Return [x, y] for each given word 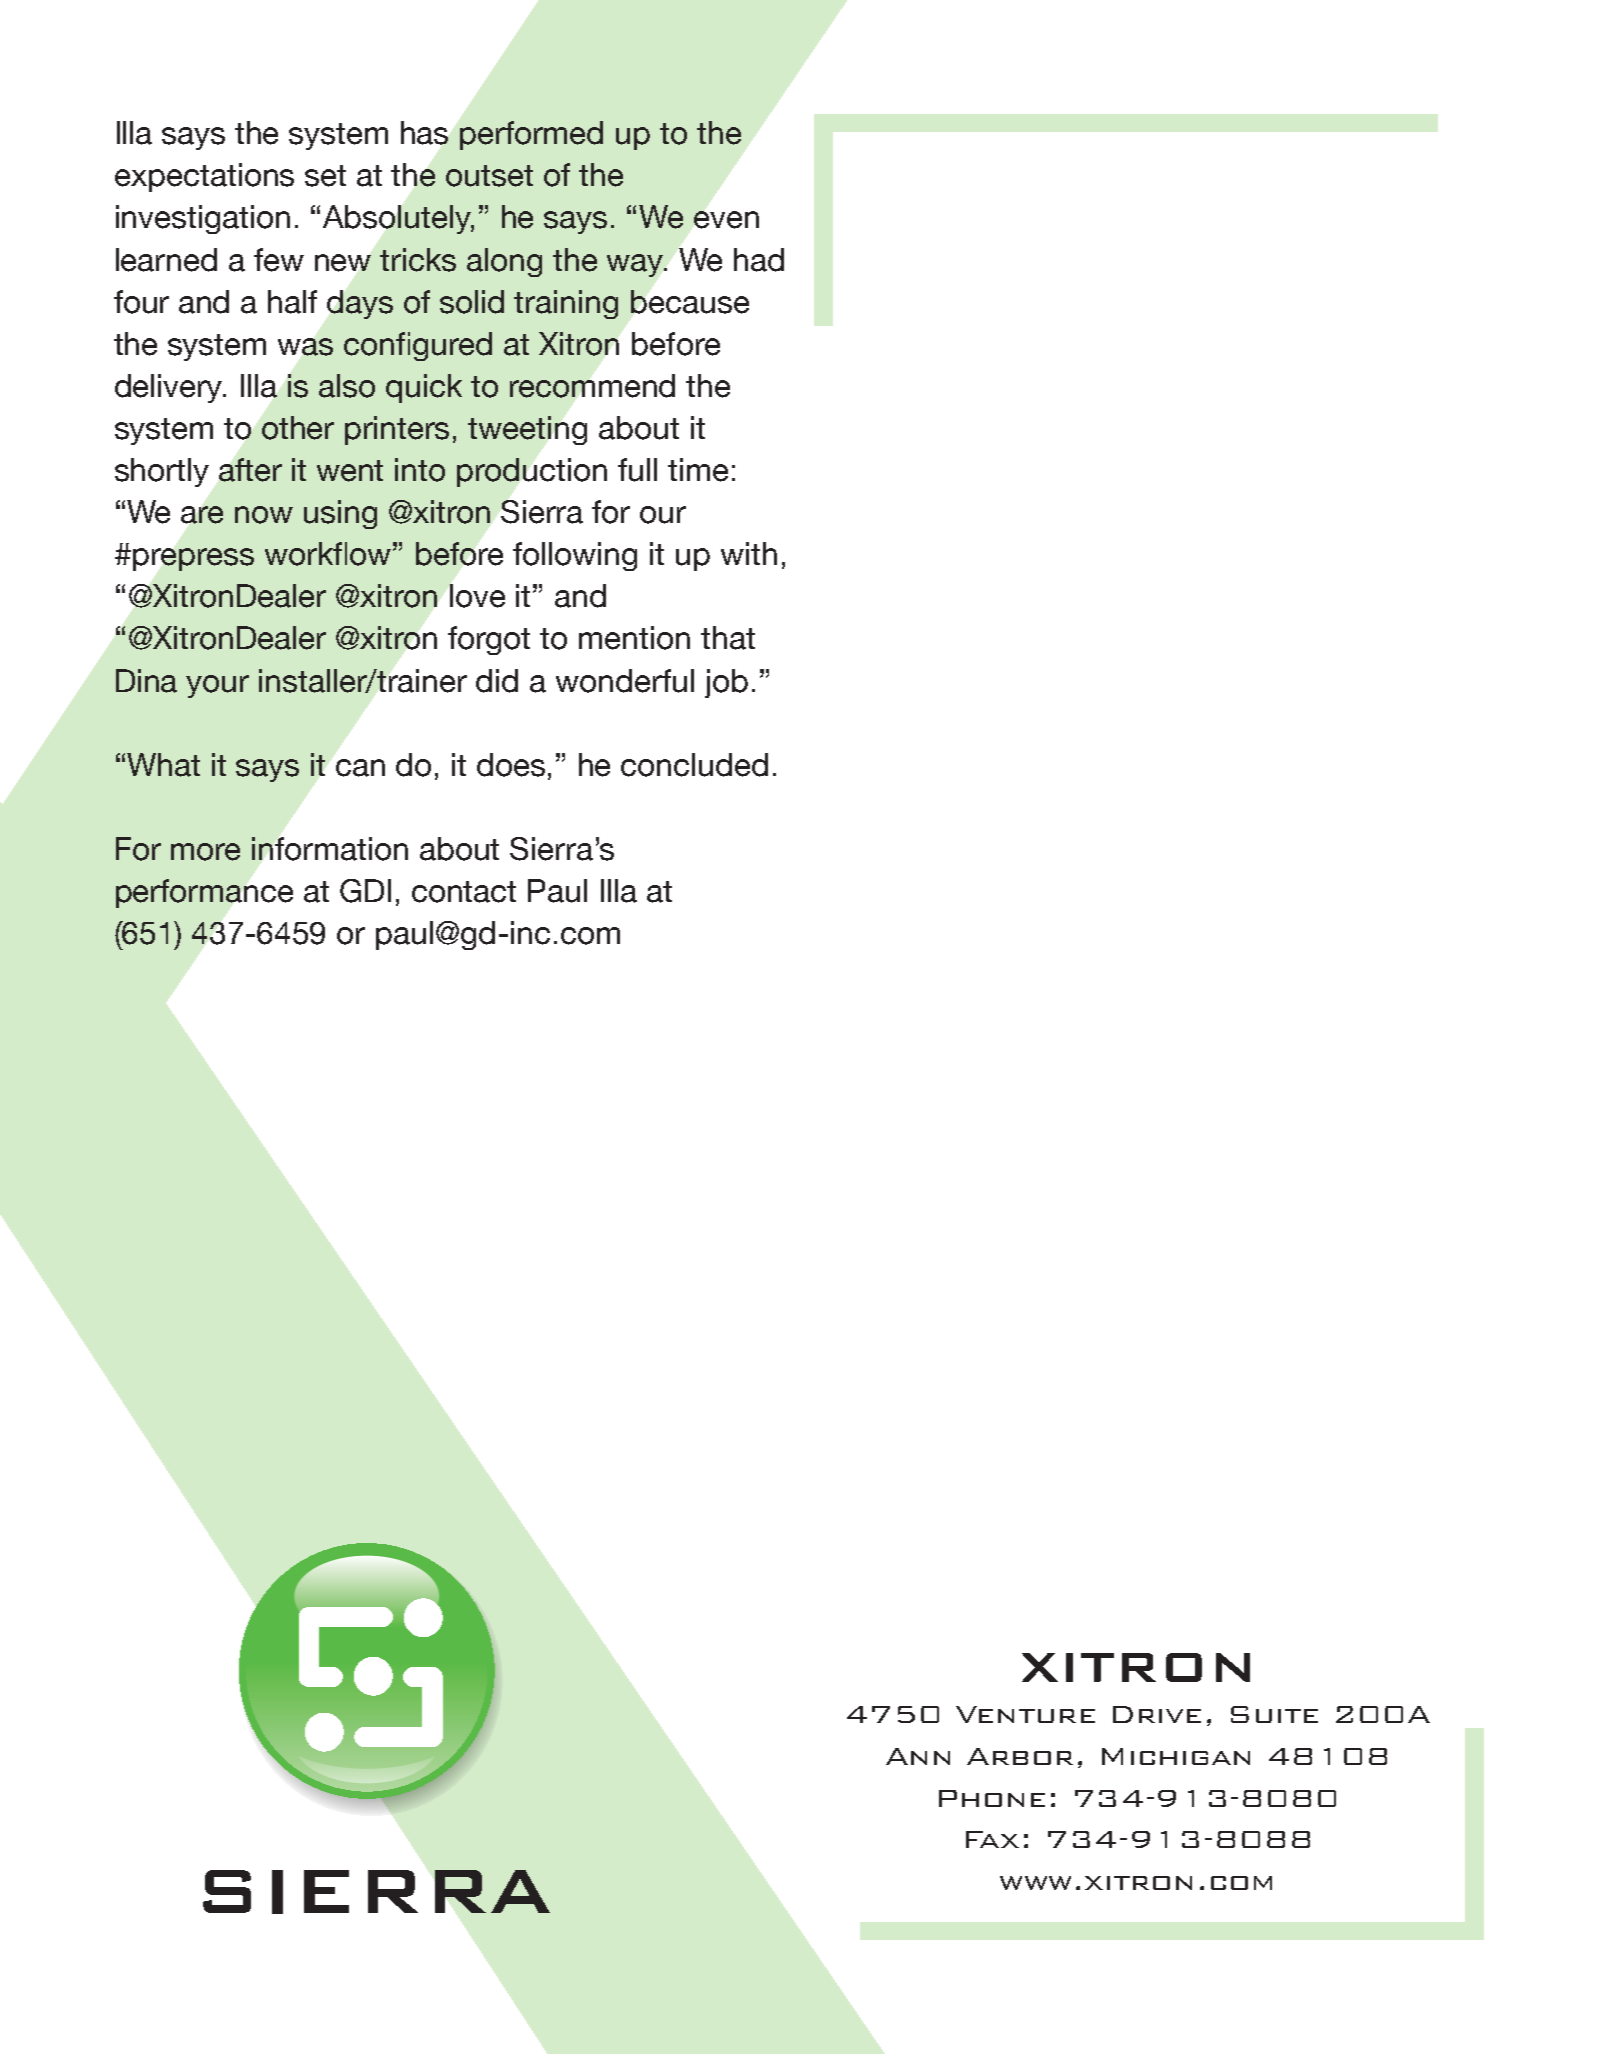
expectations [204, 177]
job [726, 683]
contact [464, 892]
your [217, 686]
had [759, 260]
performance [204, 893]
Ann [918, 1756]
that [728, 638]
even [726, 220]
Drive [1157, 1714]
